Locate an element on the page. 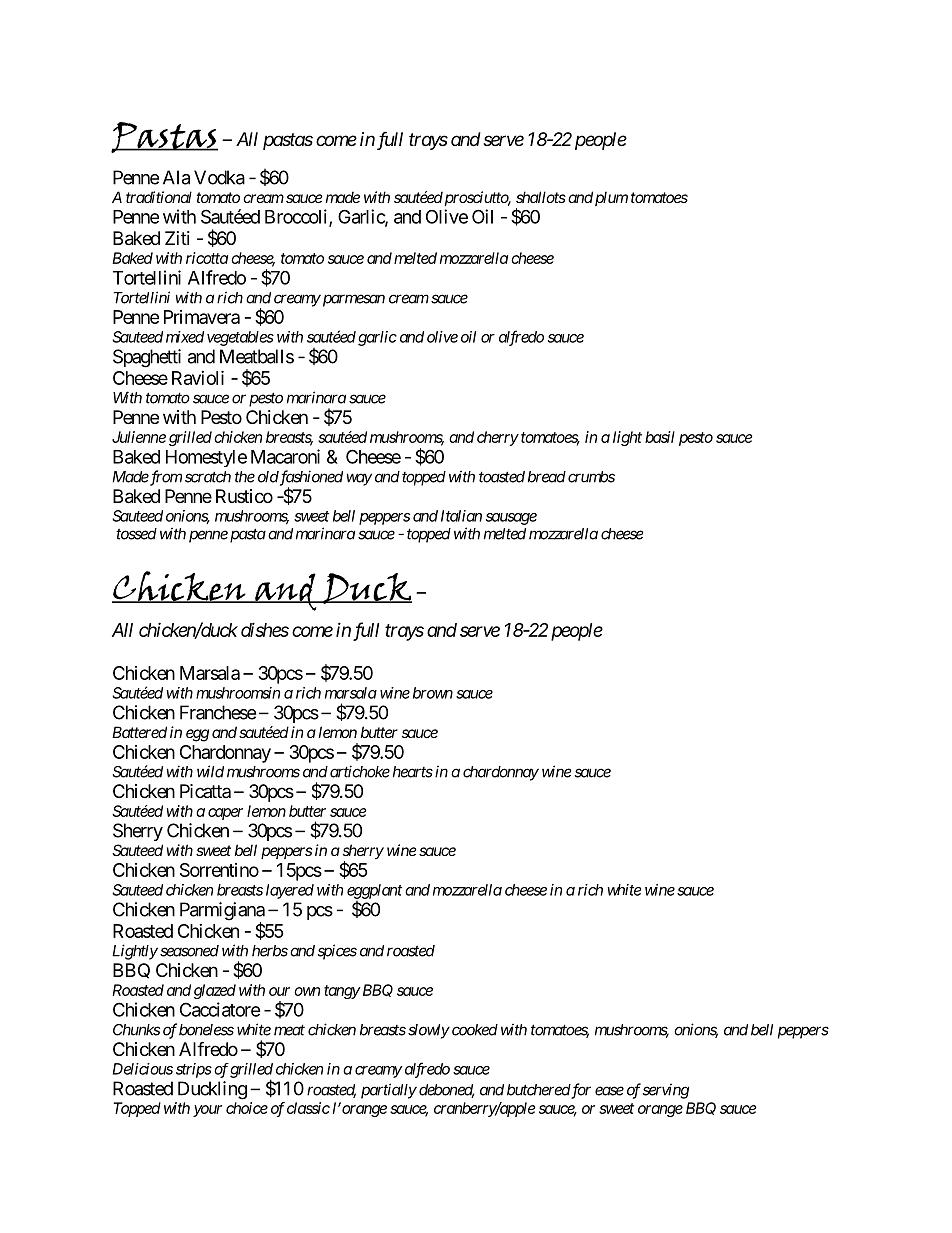  parmesan is located at coordinates (352, 300).
